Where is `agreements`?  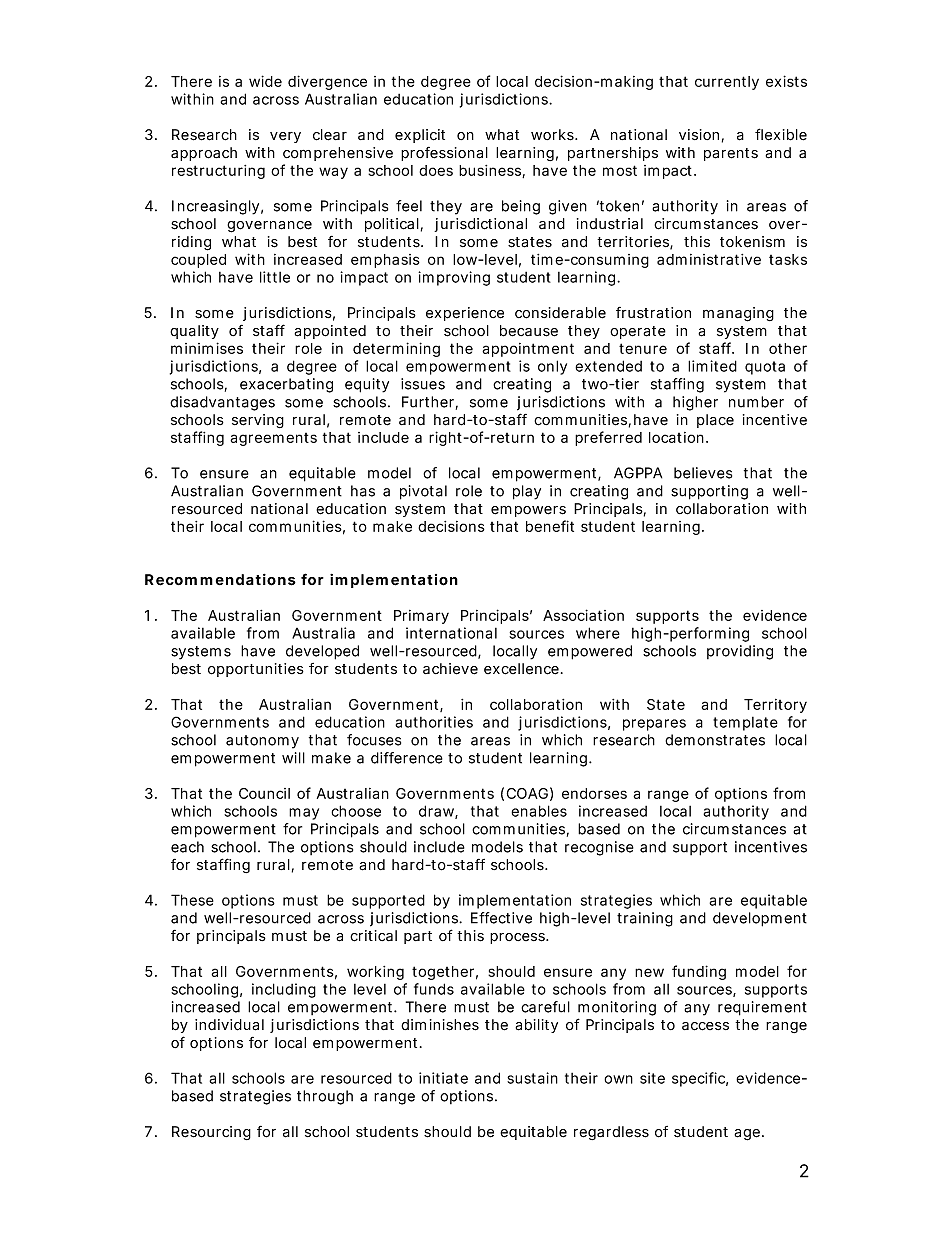 agreements is located at coordinates (273, 439).
